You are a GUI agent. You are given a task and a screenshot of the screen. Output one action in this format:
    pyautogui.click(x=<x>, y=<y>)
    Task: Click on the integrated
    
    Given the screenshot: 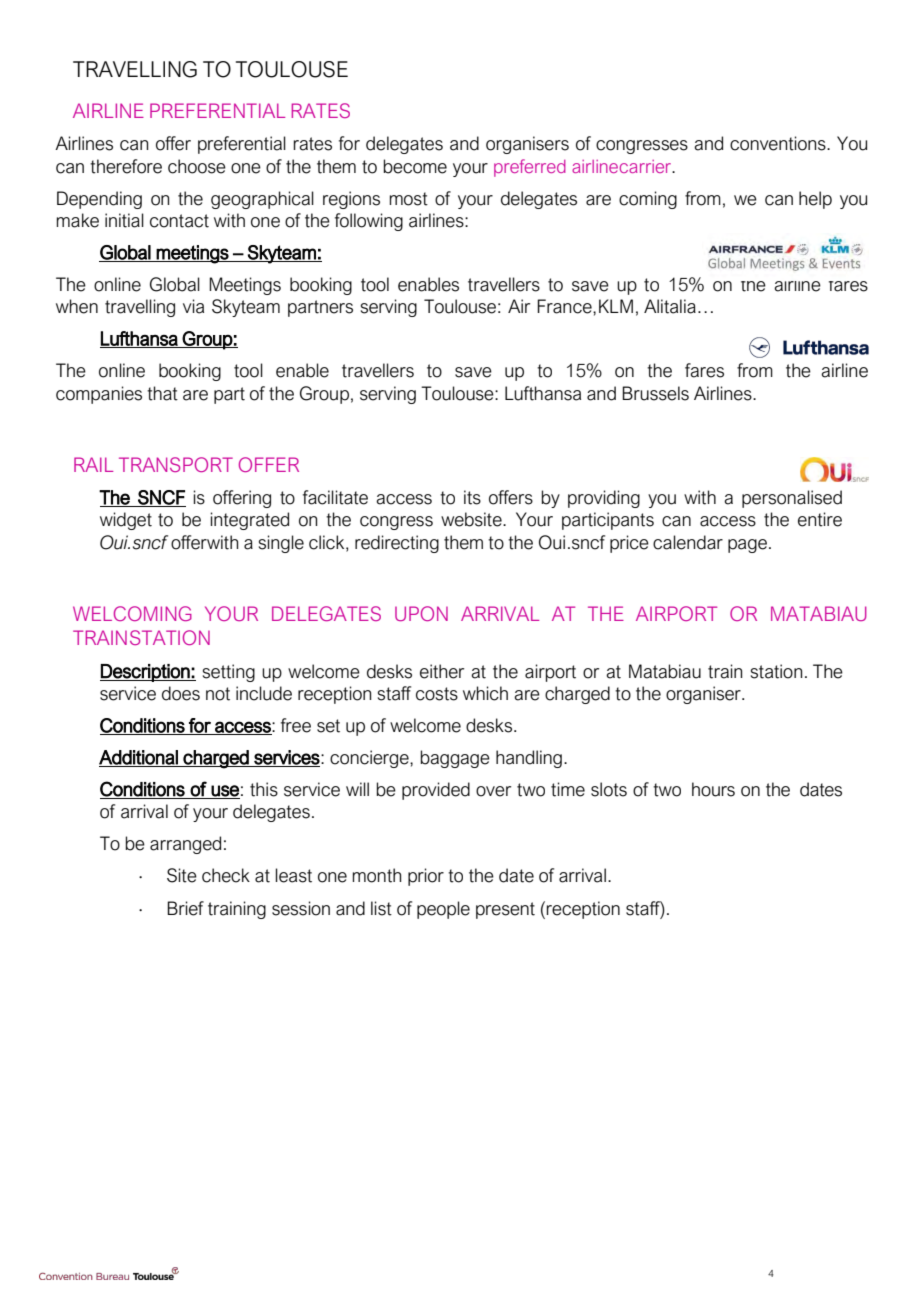 What is the action you would take?
    pyautogui.click(x=249, y=521)
